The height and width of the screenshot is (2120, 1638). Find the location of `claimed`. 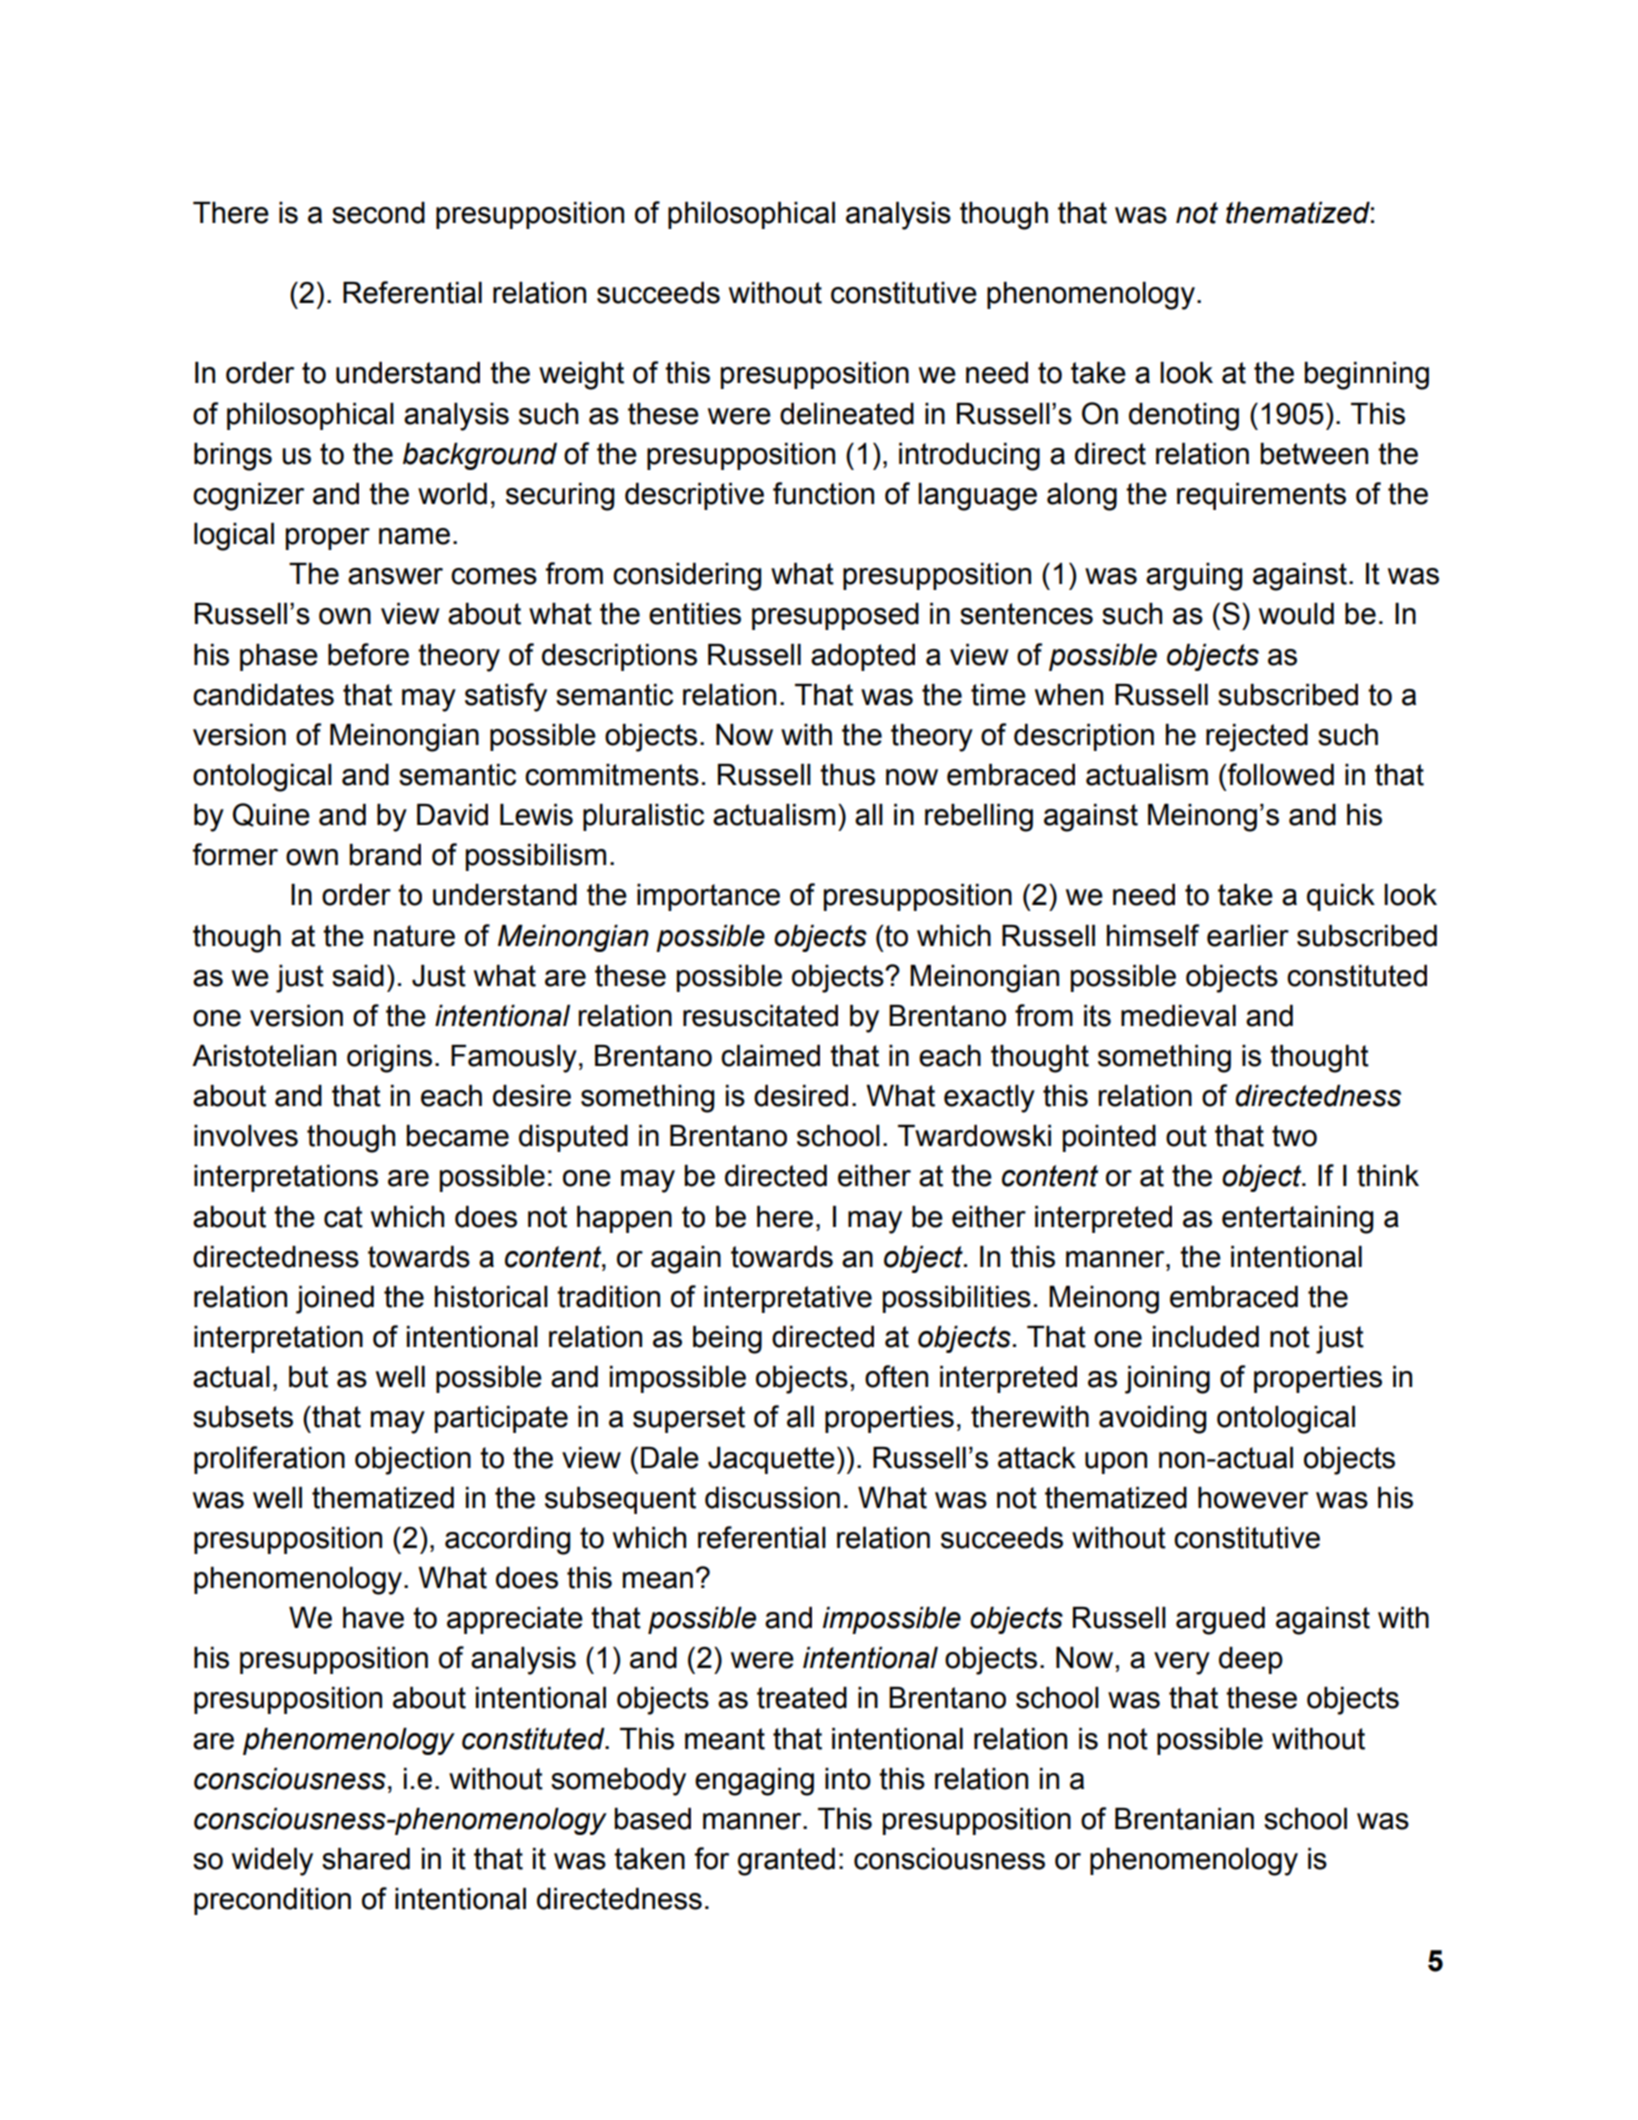

claimed is located at coordinates (770, 1056).
